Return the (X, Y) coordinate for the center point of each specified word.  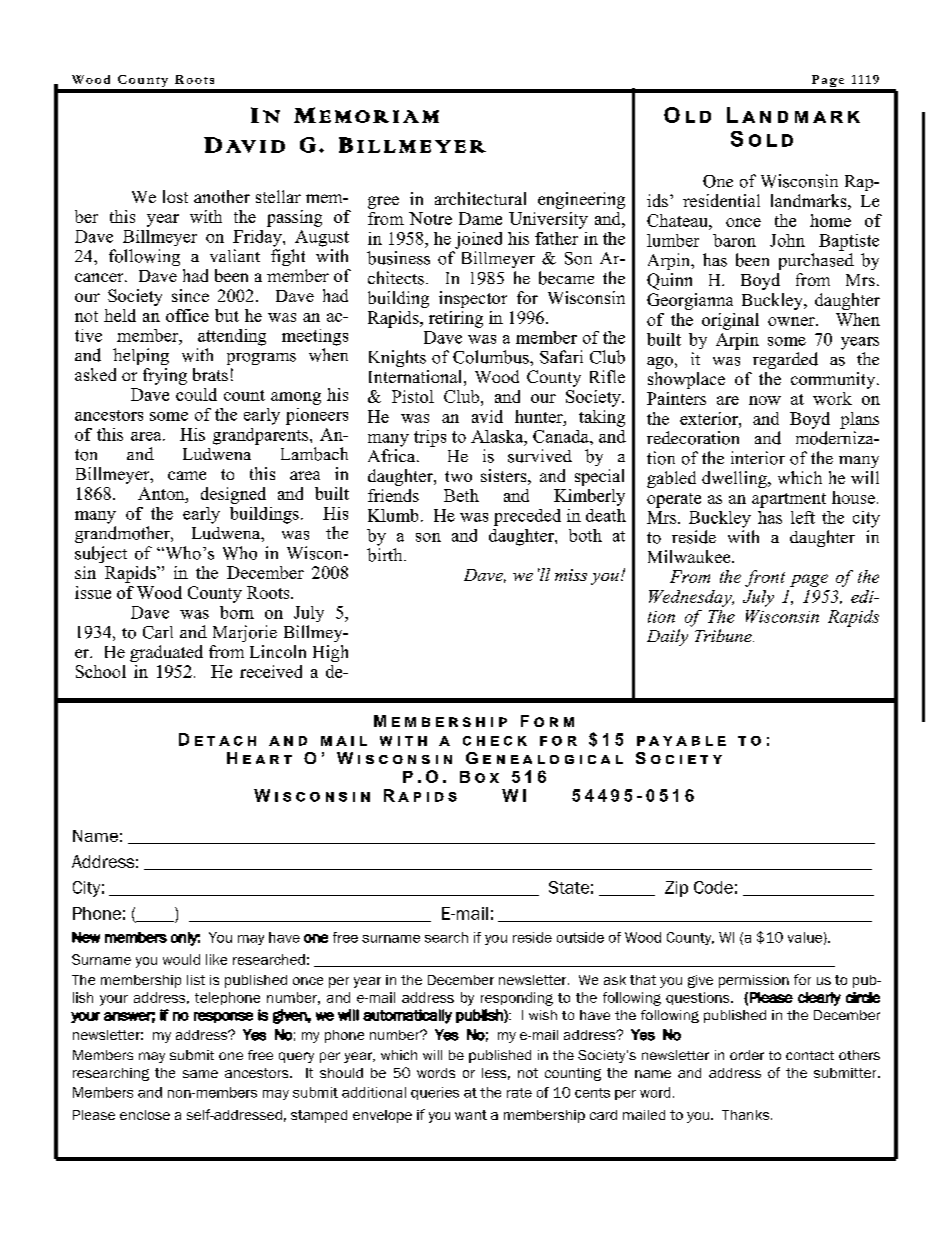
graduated (166, 653)
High (330, 653)
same (200, 1074)
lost (175, 196)
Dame (480, 218)
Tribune (724, 635)
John (787, 240)
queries (435, 1093)
